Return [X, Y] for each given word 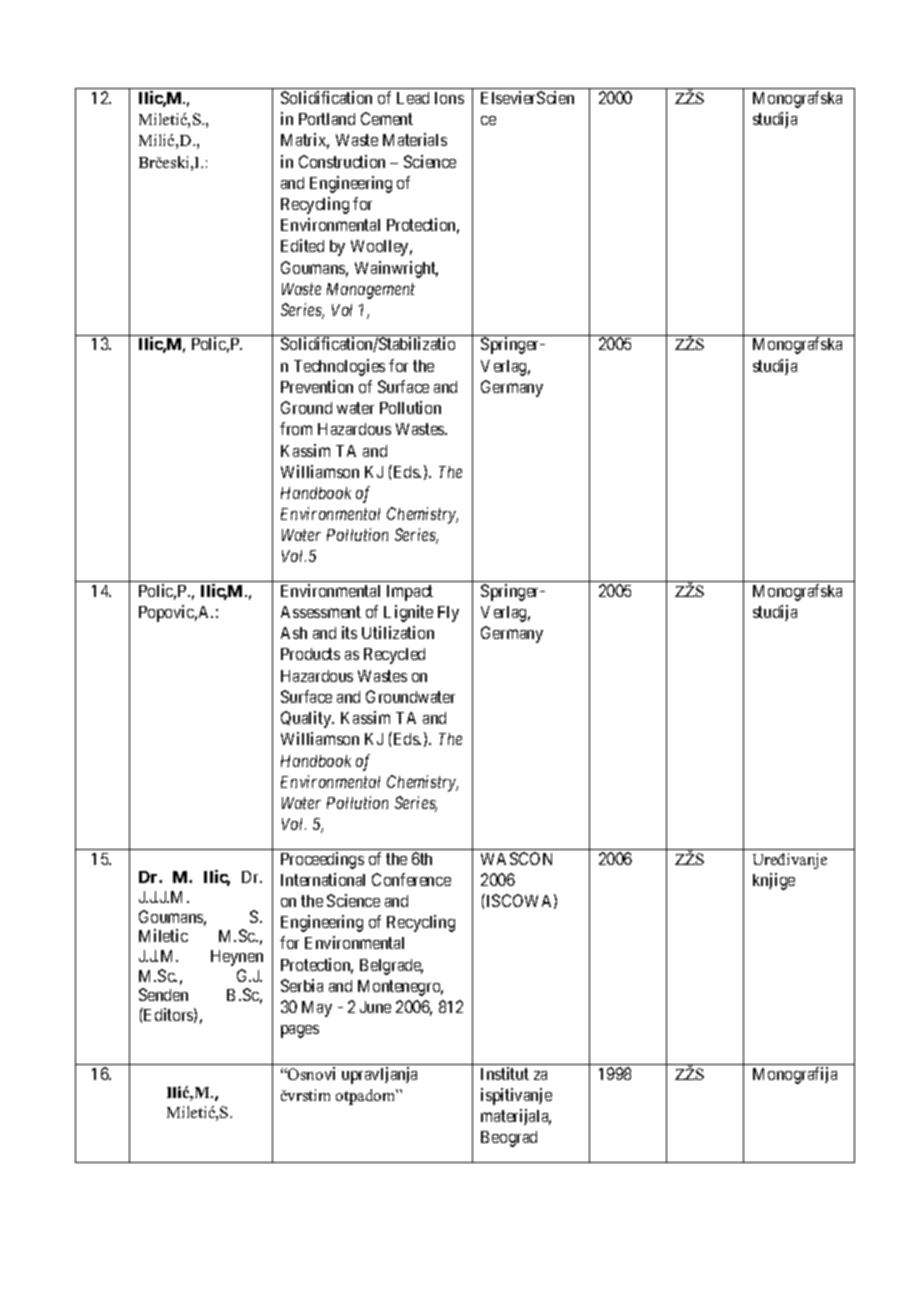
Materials [415, 139]
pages [300, 1031]
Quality [307, 719]
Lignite [408, 613]
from [296, 428]
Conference [411, 879]
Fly [448, 614]
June [375, 1007]
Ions [449, 98]
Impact [410, 593]
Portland [327, 119]
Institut [505, 1073]
